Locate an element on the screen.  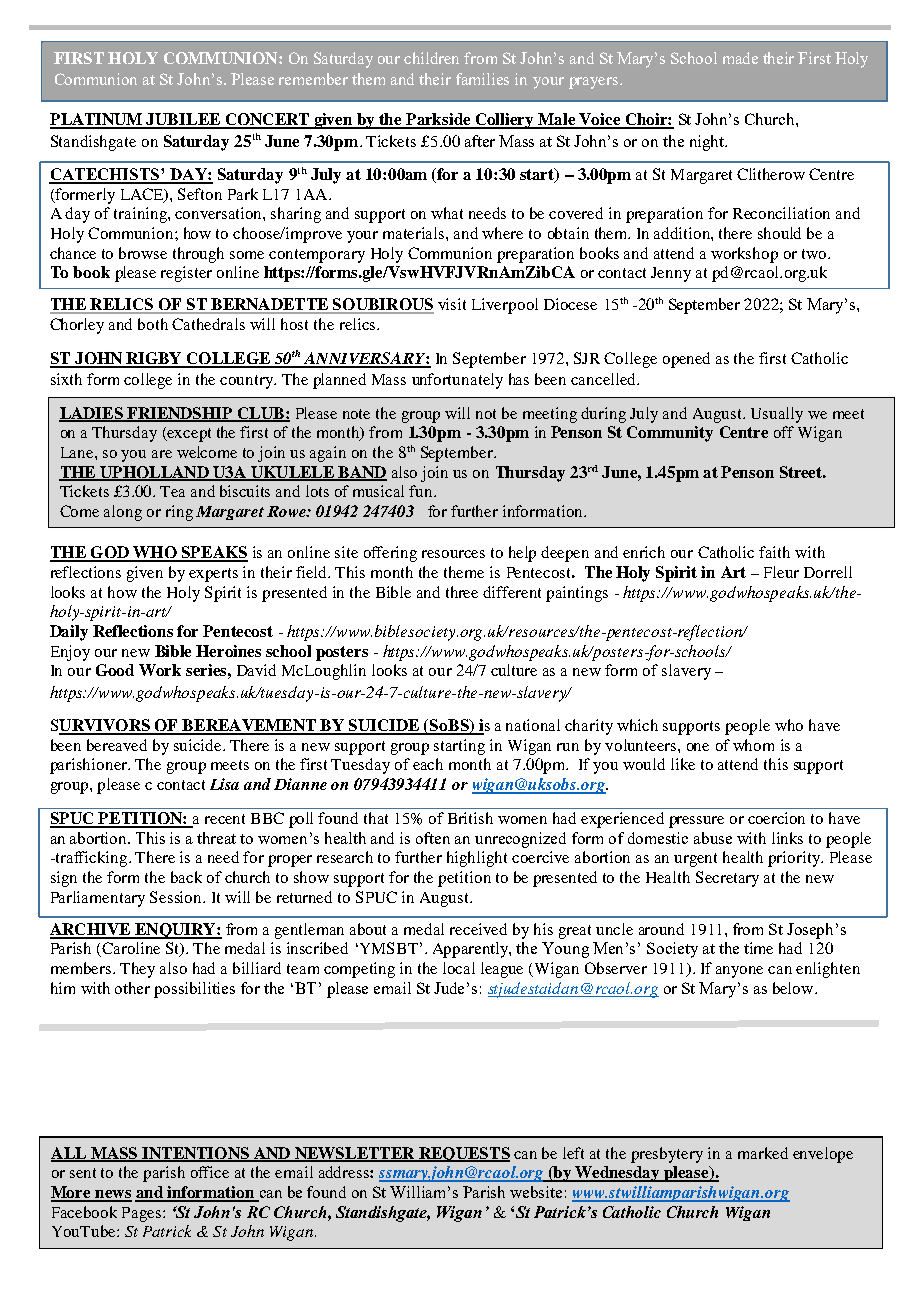
night is located at coordinates (708, 143).
